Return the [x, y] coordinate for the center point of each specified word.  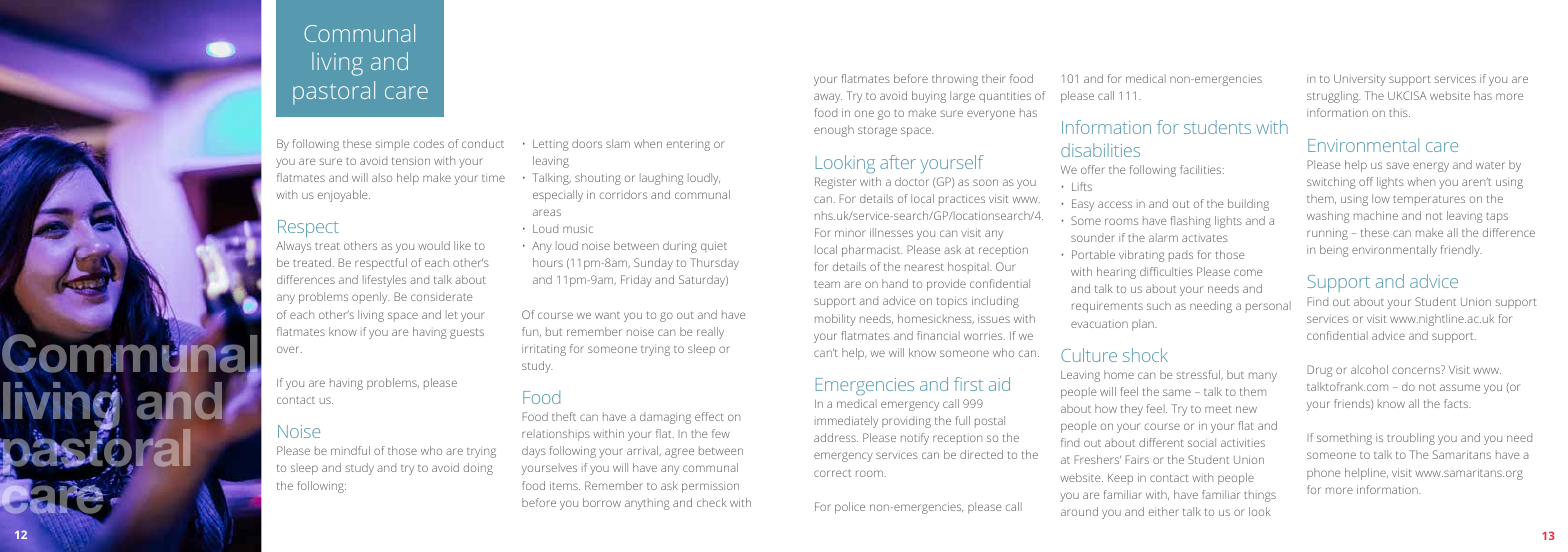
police [850, 508]
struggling [1334, 97]
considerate [441, 296]
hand [895, 283]
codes [429, 143]
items [565, 485]
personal [1268, 307]
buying [929, 97]
